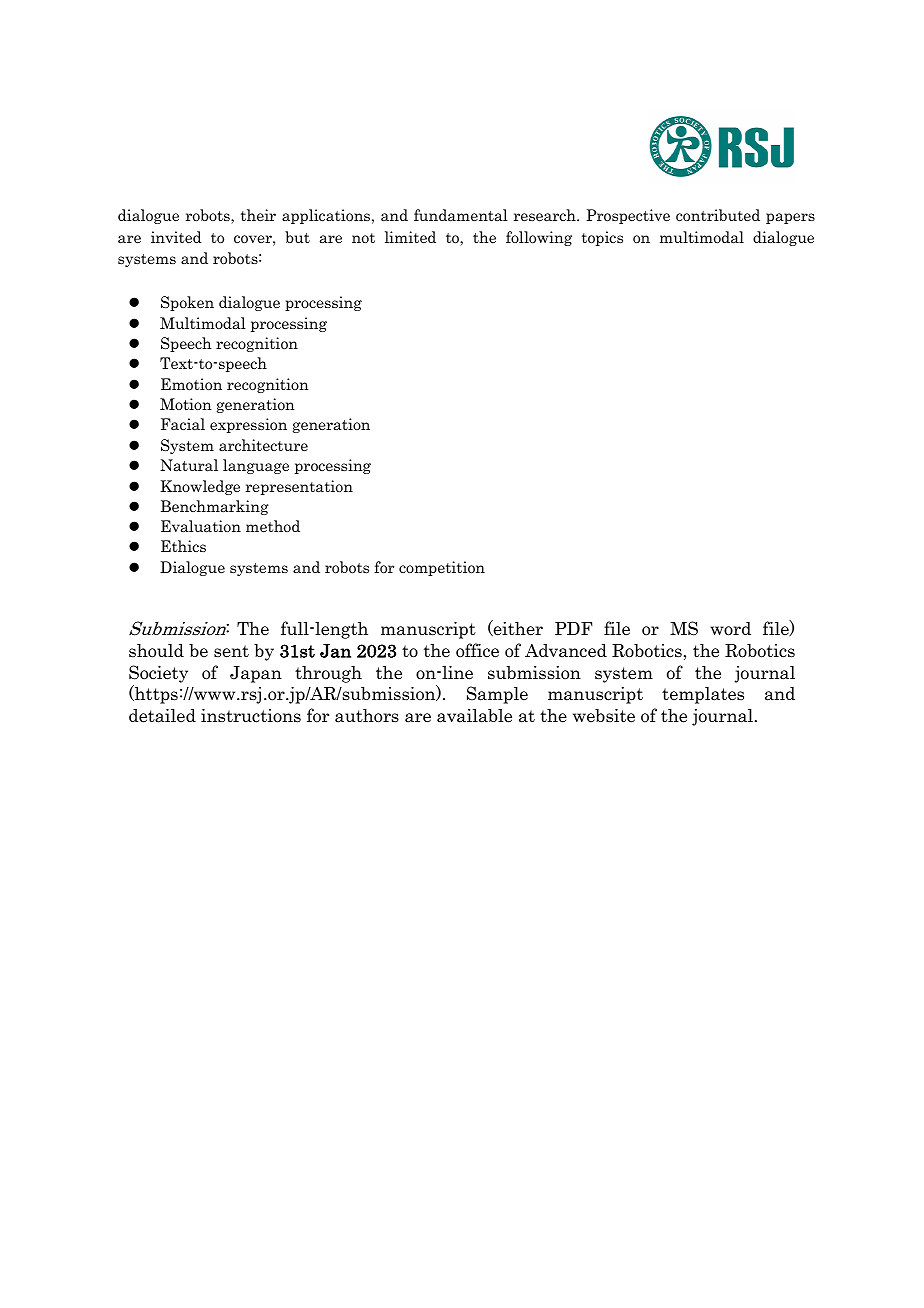 The width and height of the screenshot is (924, 1308). I want to click on contributed, so click(718, 215).
